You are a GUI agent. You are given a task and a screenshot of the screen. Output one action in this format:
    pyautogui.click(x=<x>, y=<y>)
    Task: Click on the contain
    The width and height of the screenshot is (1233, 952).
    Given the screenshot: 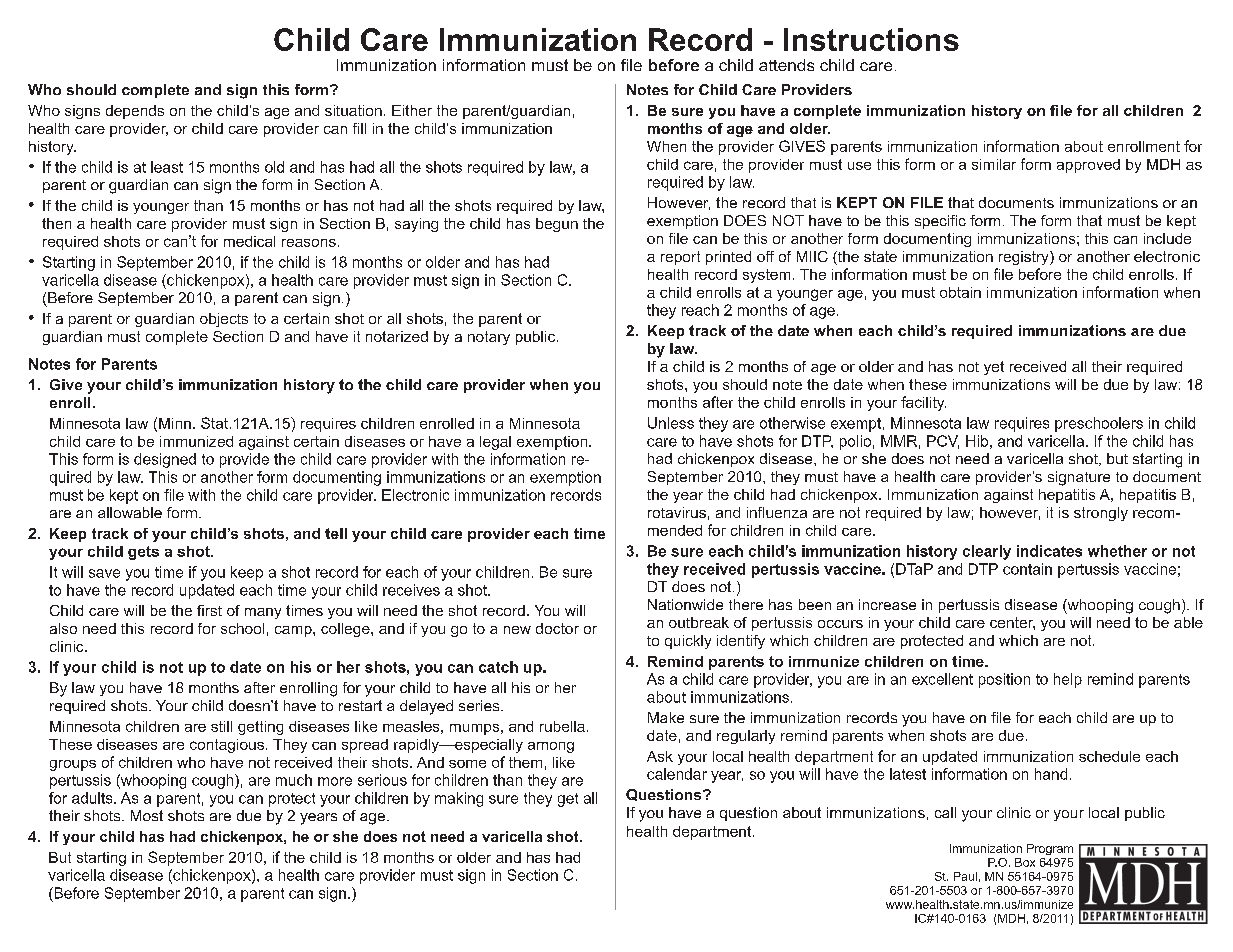 What is the action you would take?
    pyautogui.click(x=1027, y=569)
